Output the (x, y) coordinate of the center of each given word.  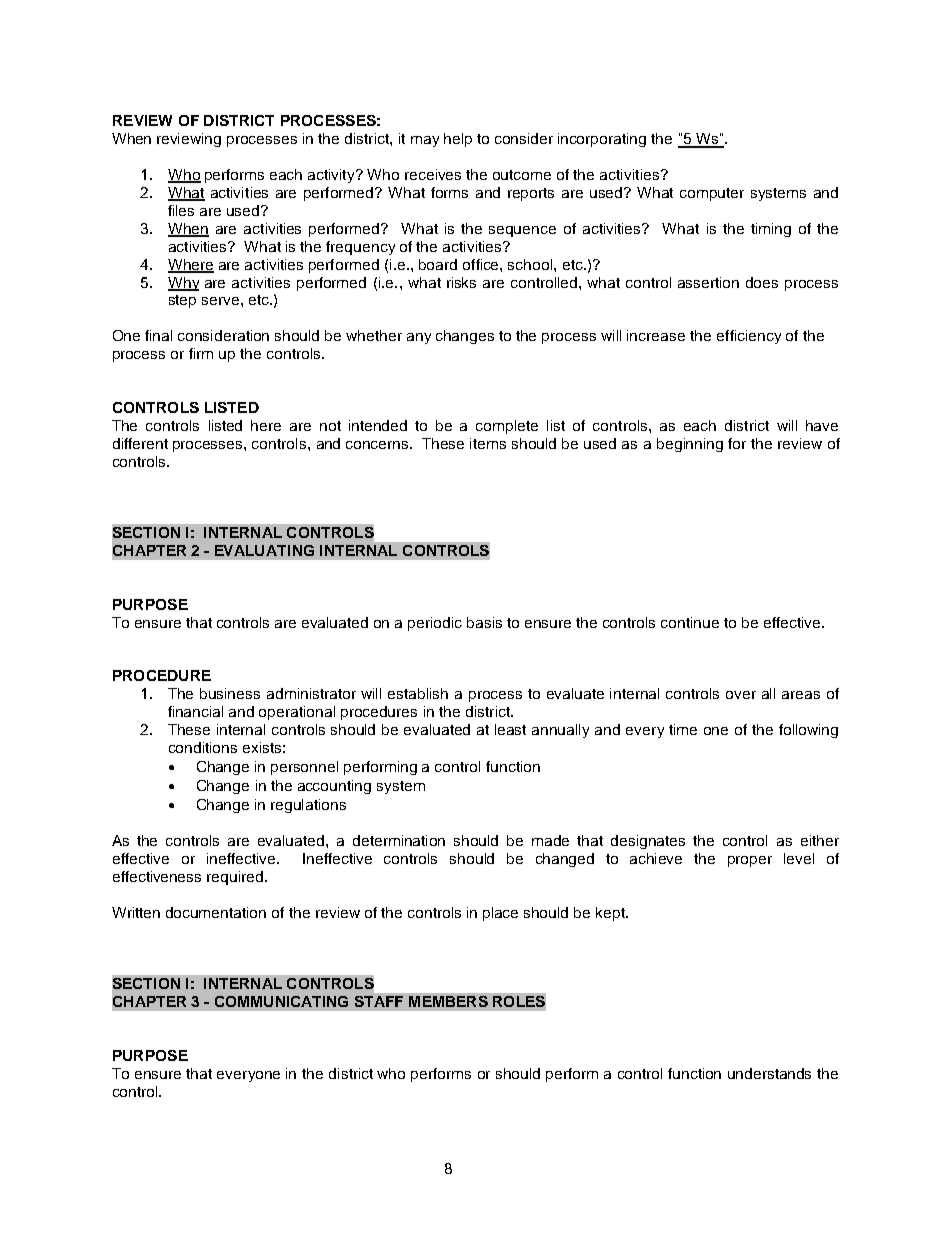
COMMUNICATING (281, 1001)
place (500, 914)
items (488, 443)
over (741, 695)
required (235, 878)
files (181, 210)
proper (750, 861)
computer (712, 194)
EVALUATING (264, 550)
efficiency (749, 337)
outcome (522, 175)
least (510, 729)
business (230, 693)
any (419, 338)
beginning (690, 445)
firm (201, 353)
